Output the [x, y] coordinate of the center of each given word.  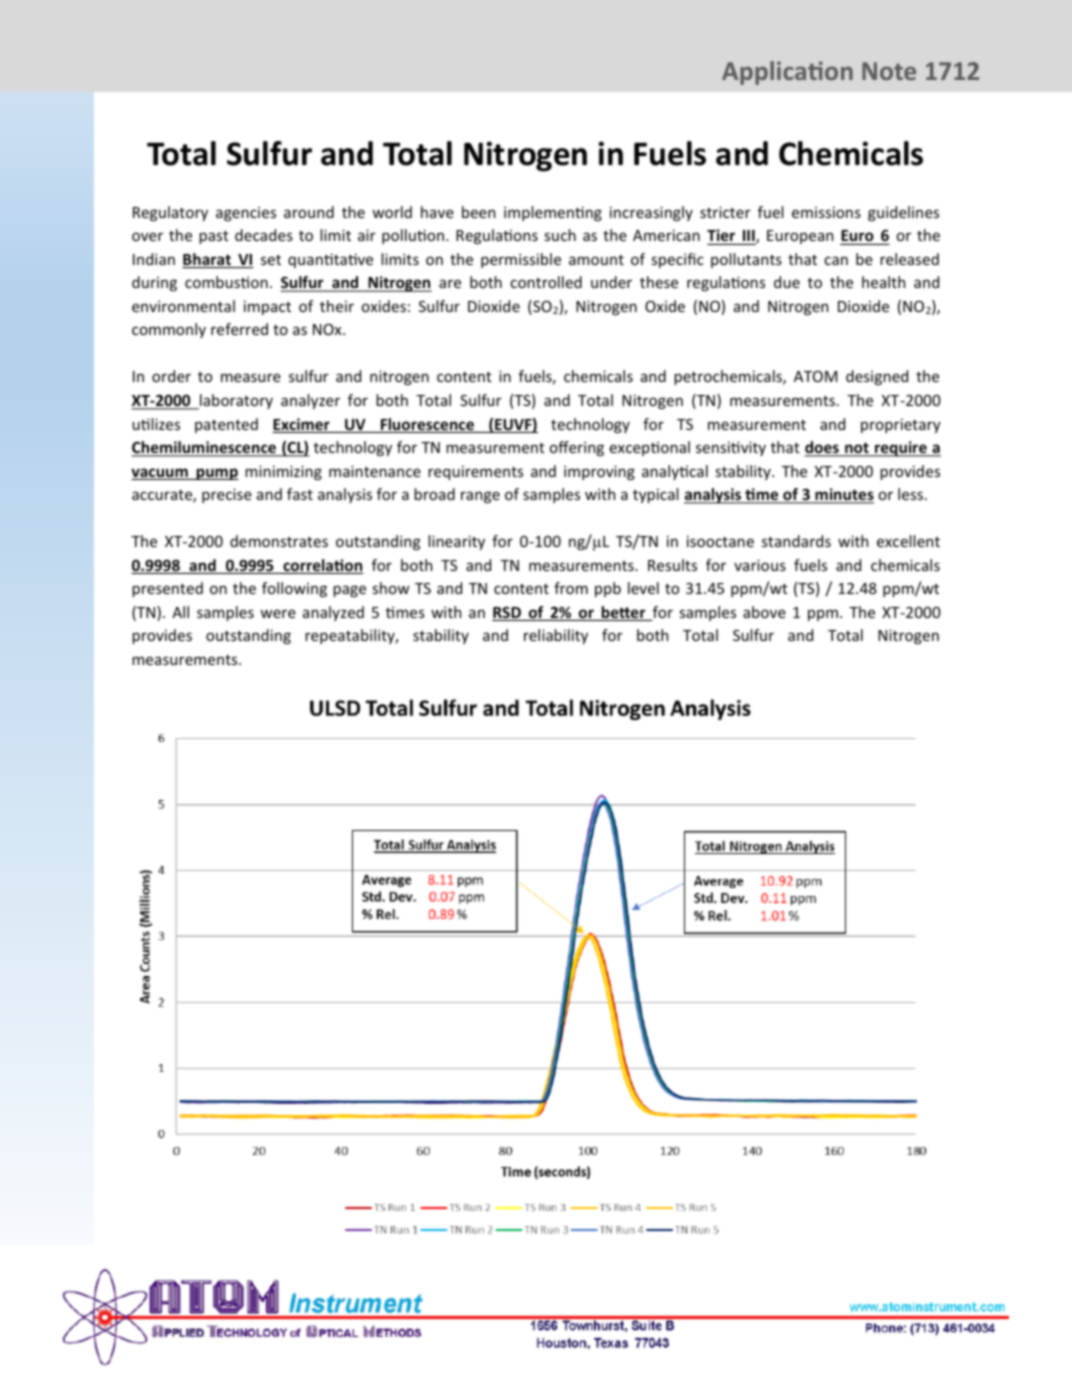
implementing [553, 213]
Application [787, 73]
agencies [246, 214]
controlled [546, 282]
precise [227, 495]
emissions [826, 212]
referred [239, 329]
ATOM [816, 376]
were [278, 613]
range [480, 497]
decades [264, 235]
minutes [843, 495]
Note [889, 71]
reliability [556, 636]
